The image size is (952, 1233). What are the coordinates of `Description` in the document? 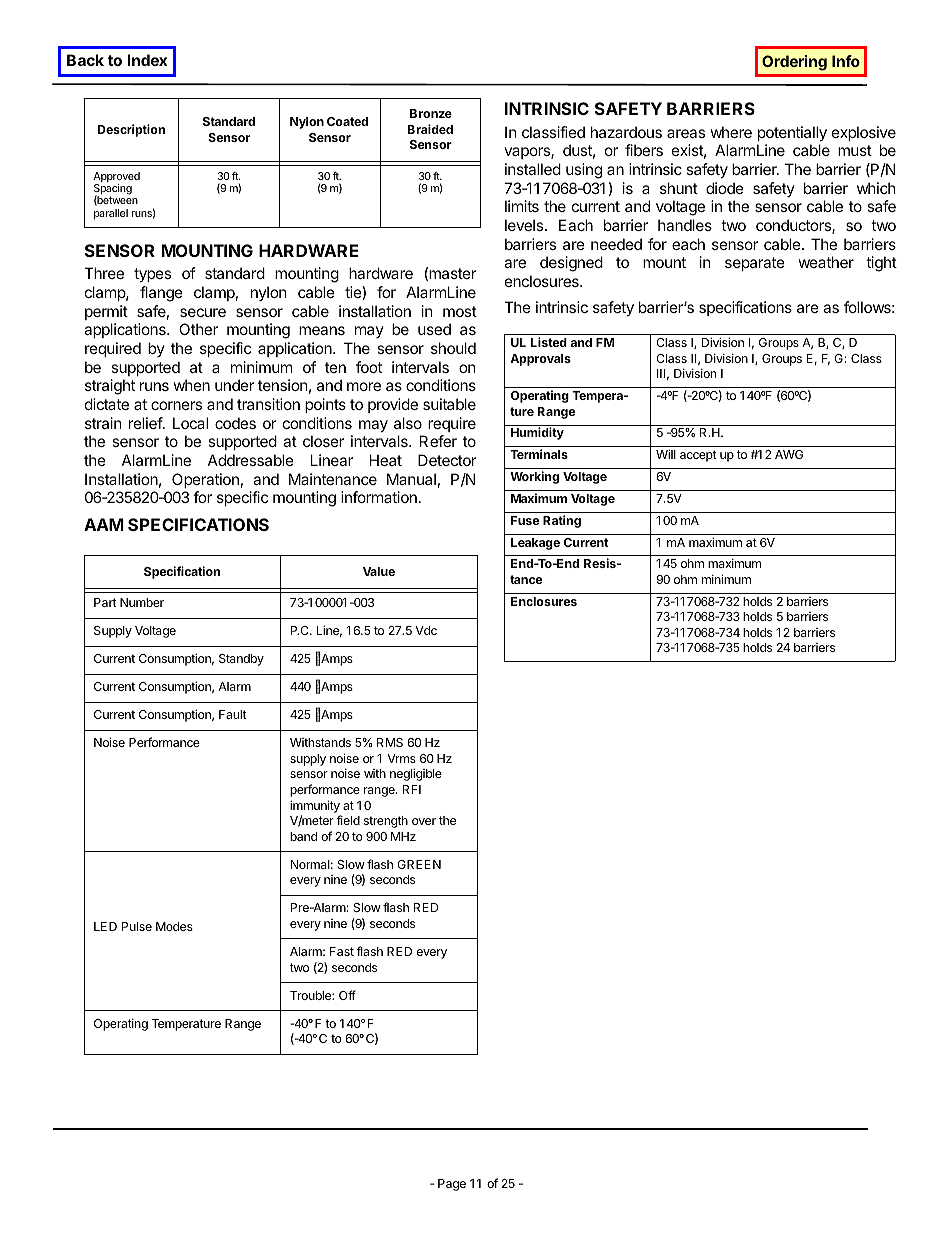 It's located at (131, 130).
